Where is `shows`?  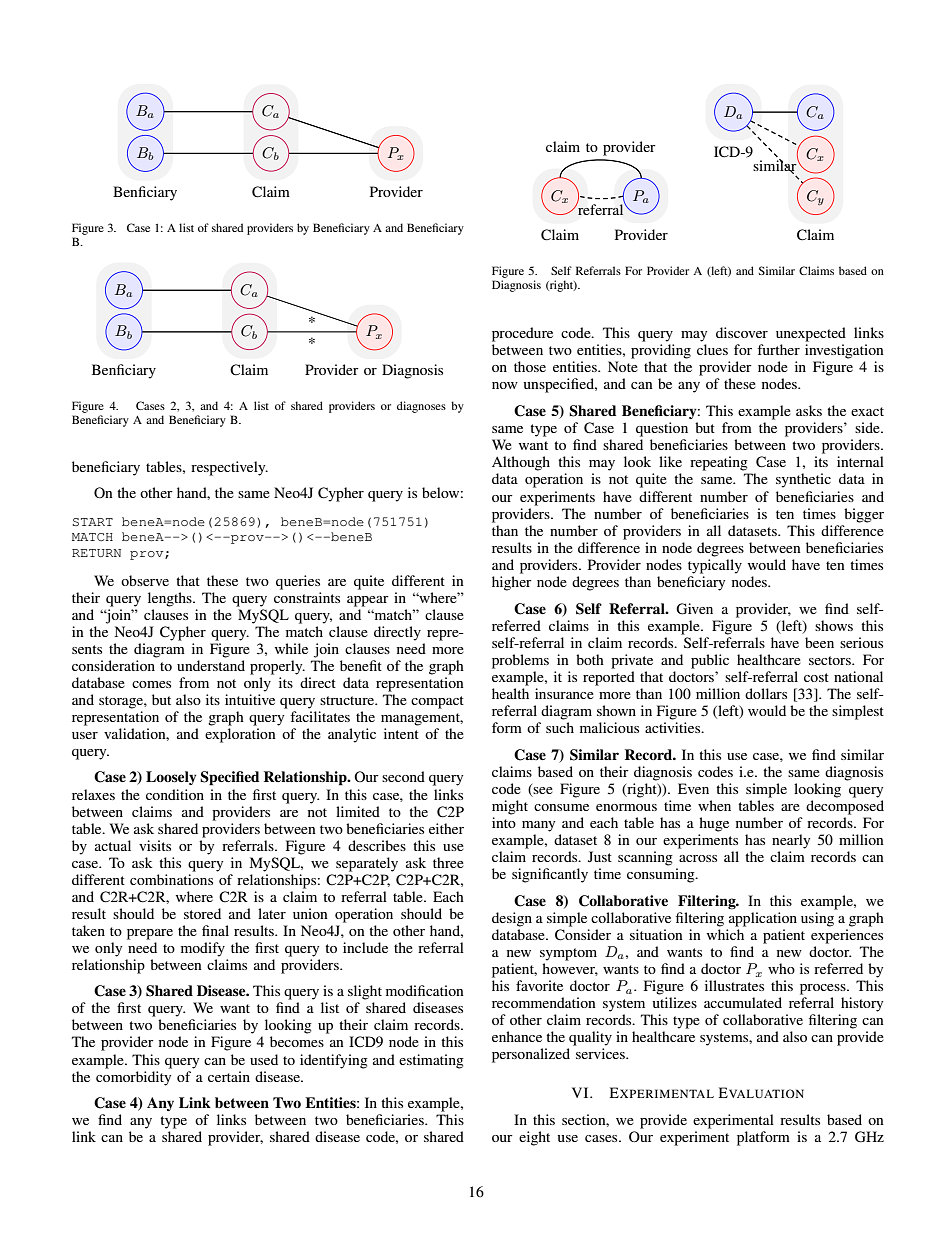 shows is located at coordinates (834, 625).
